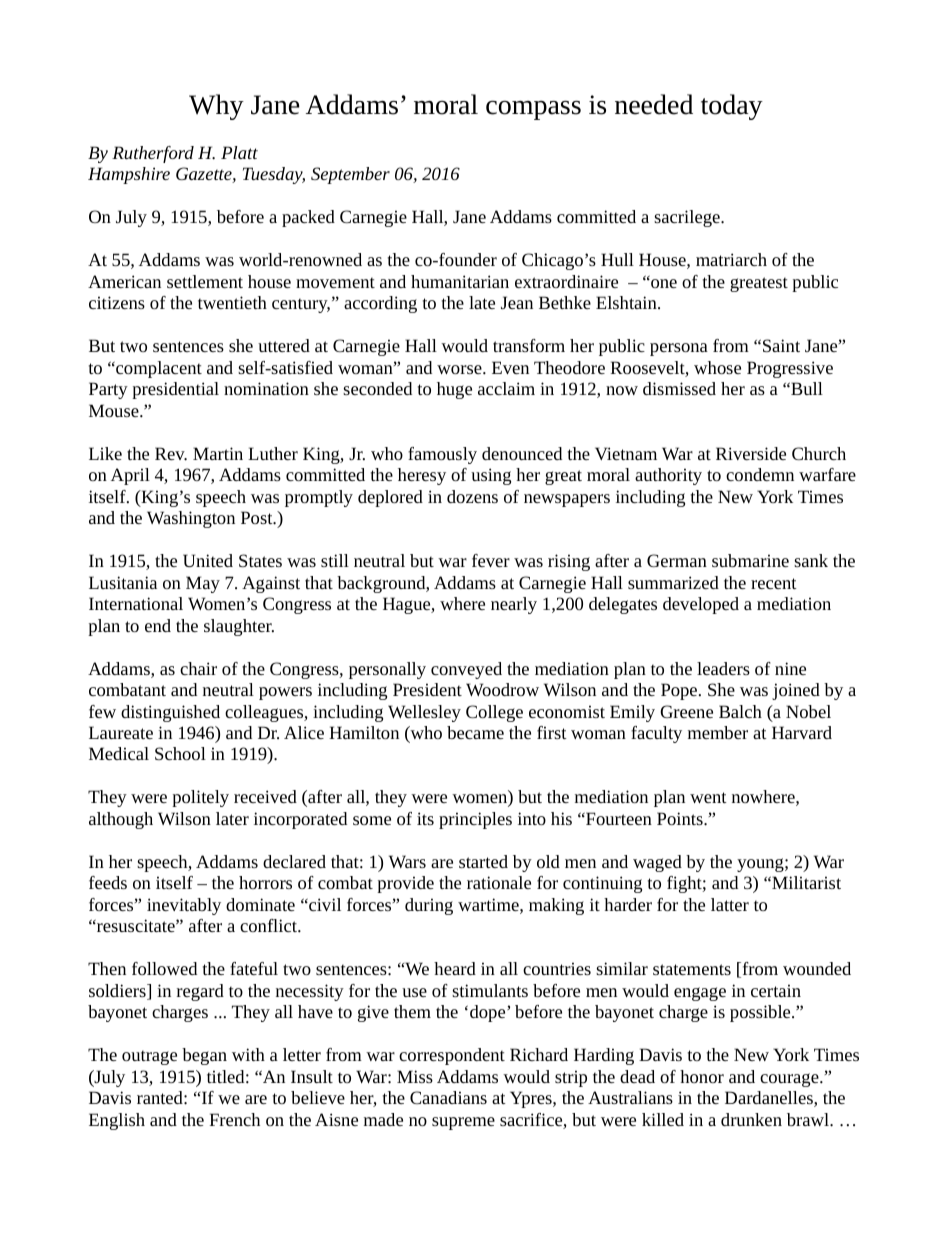 The width and height of the image is (952, 1233). I want to click on today, so click(732, 107).
